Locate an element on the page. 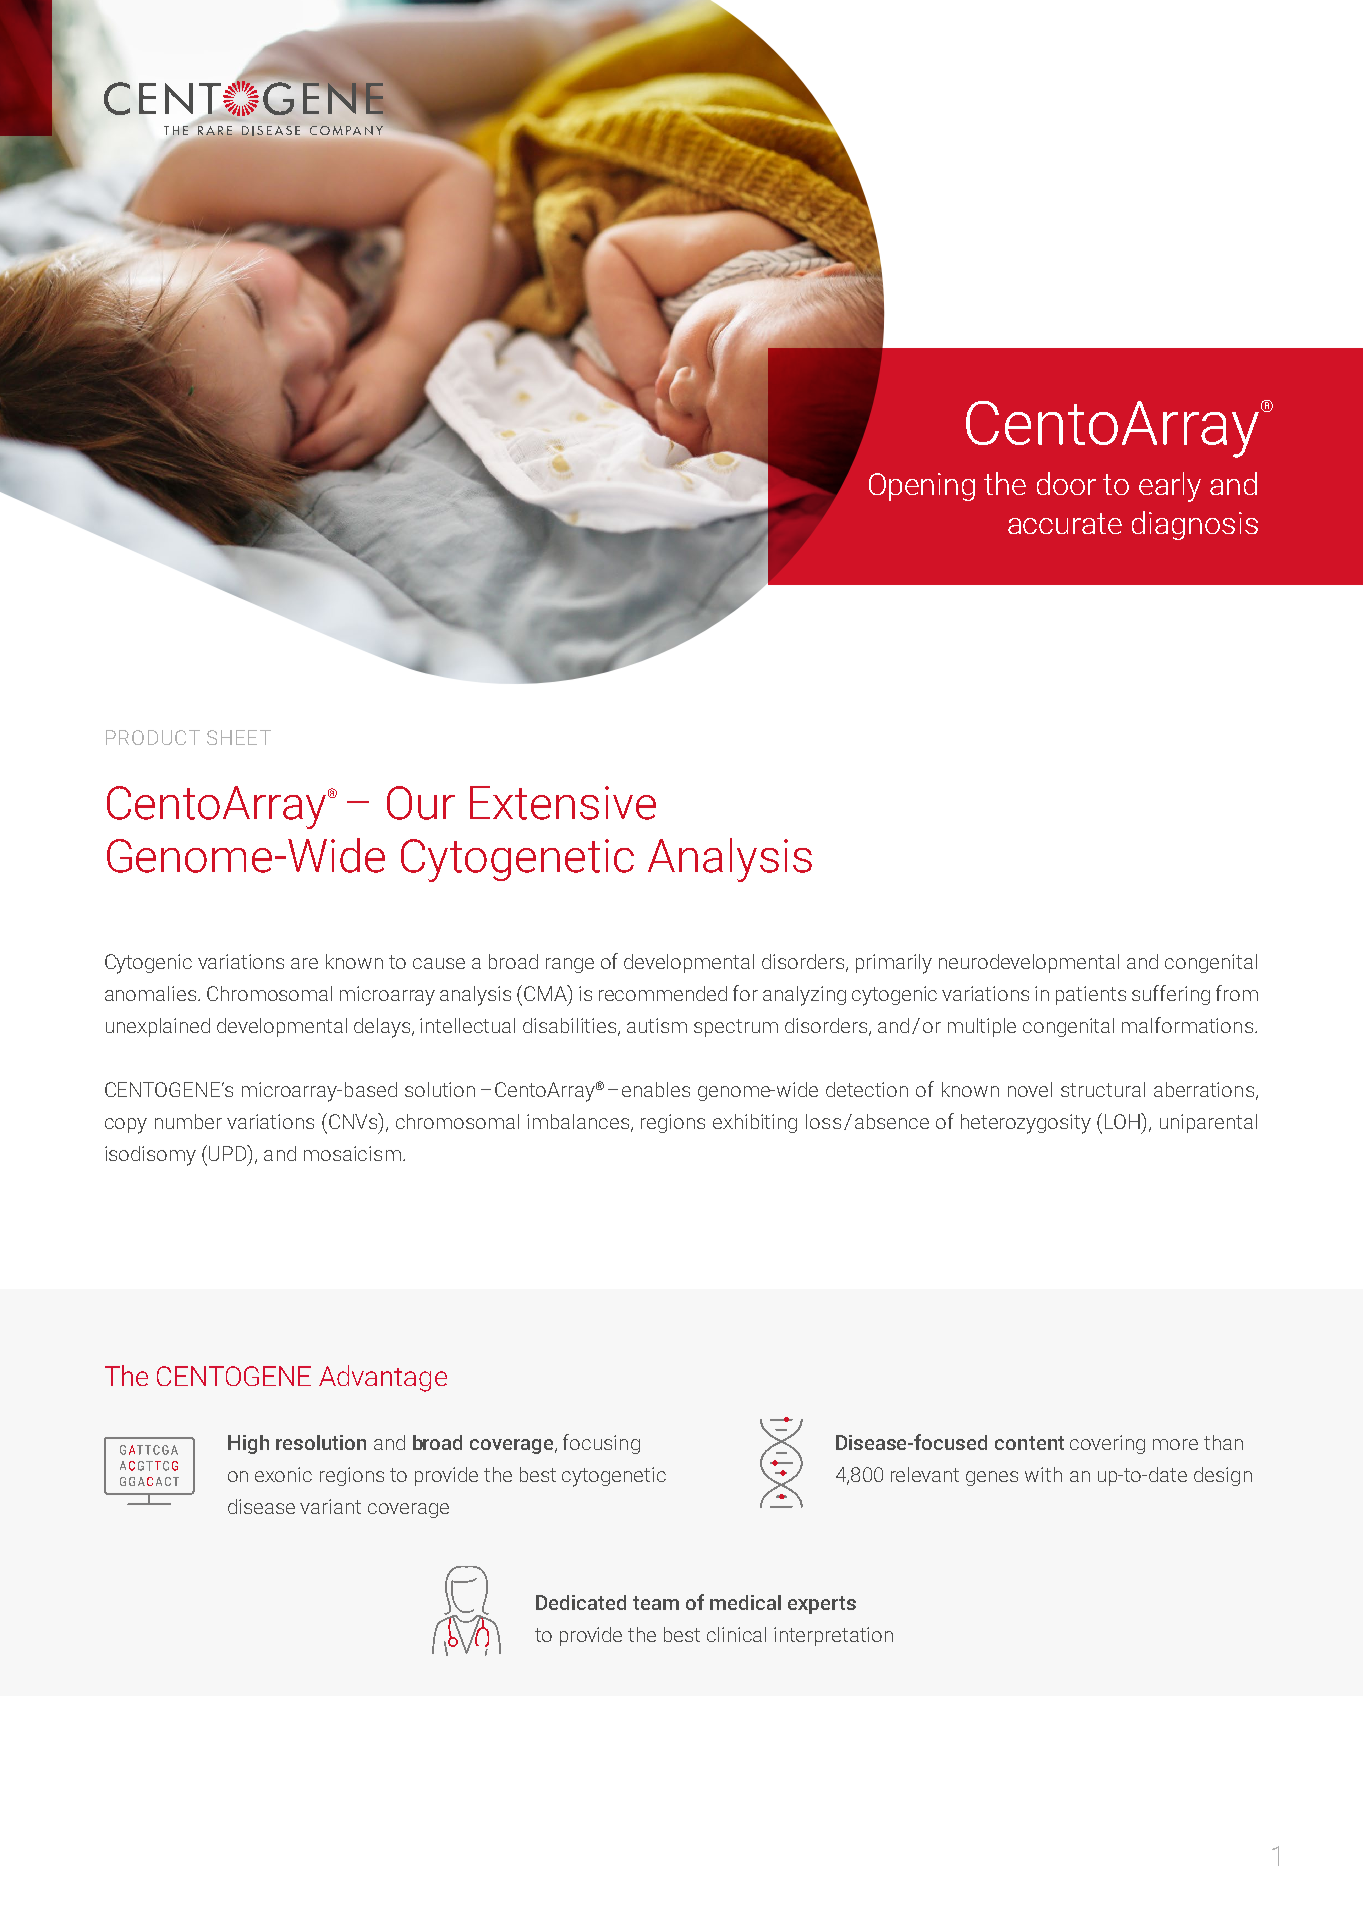 The width and height of the document is (1363, 1927). team is located at coordinates (656, 1603).
